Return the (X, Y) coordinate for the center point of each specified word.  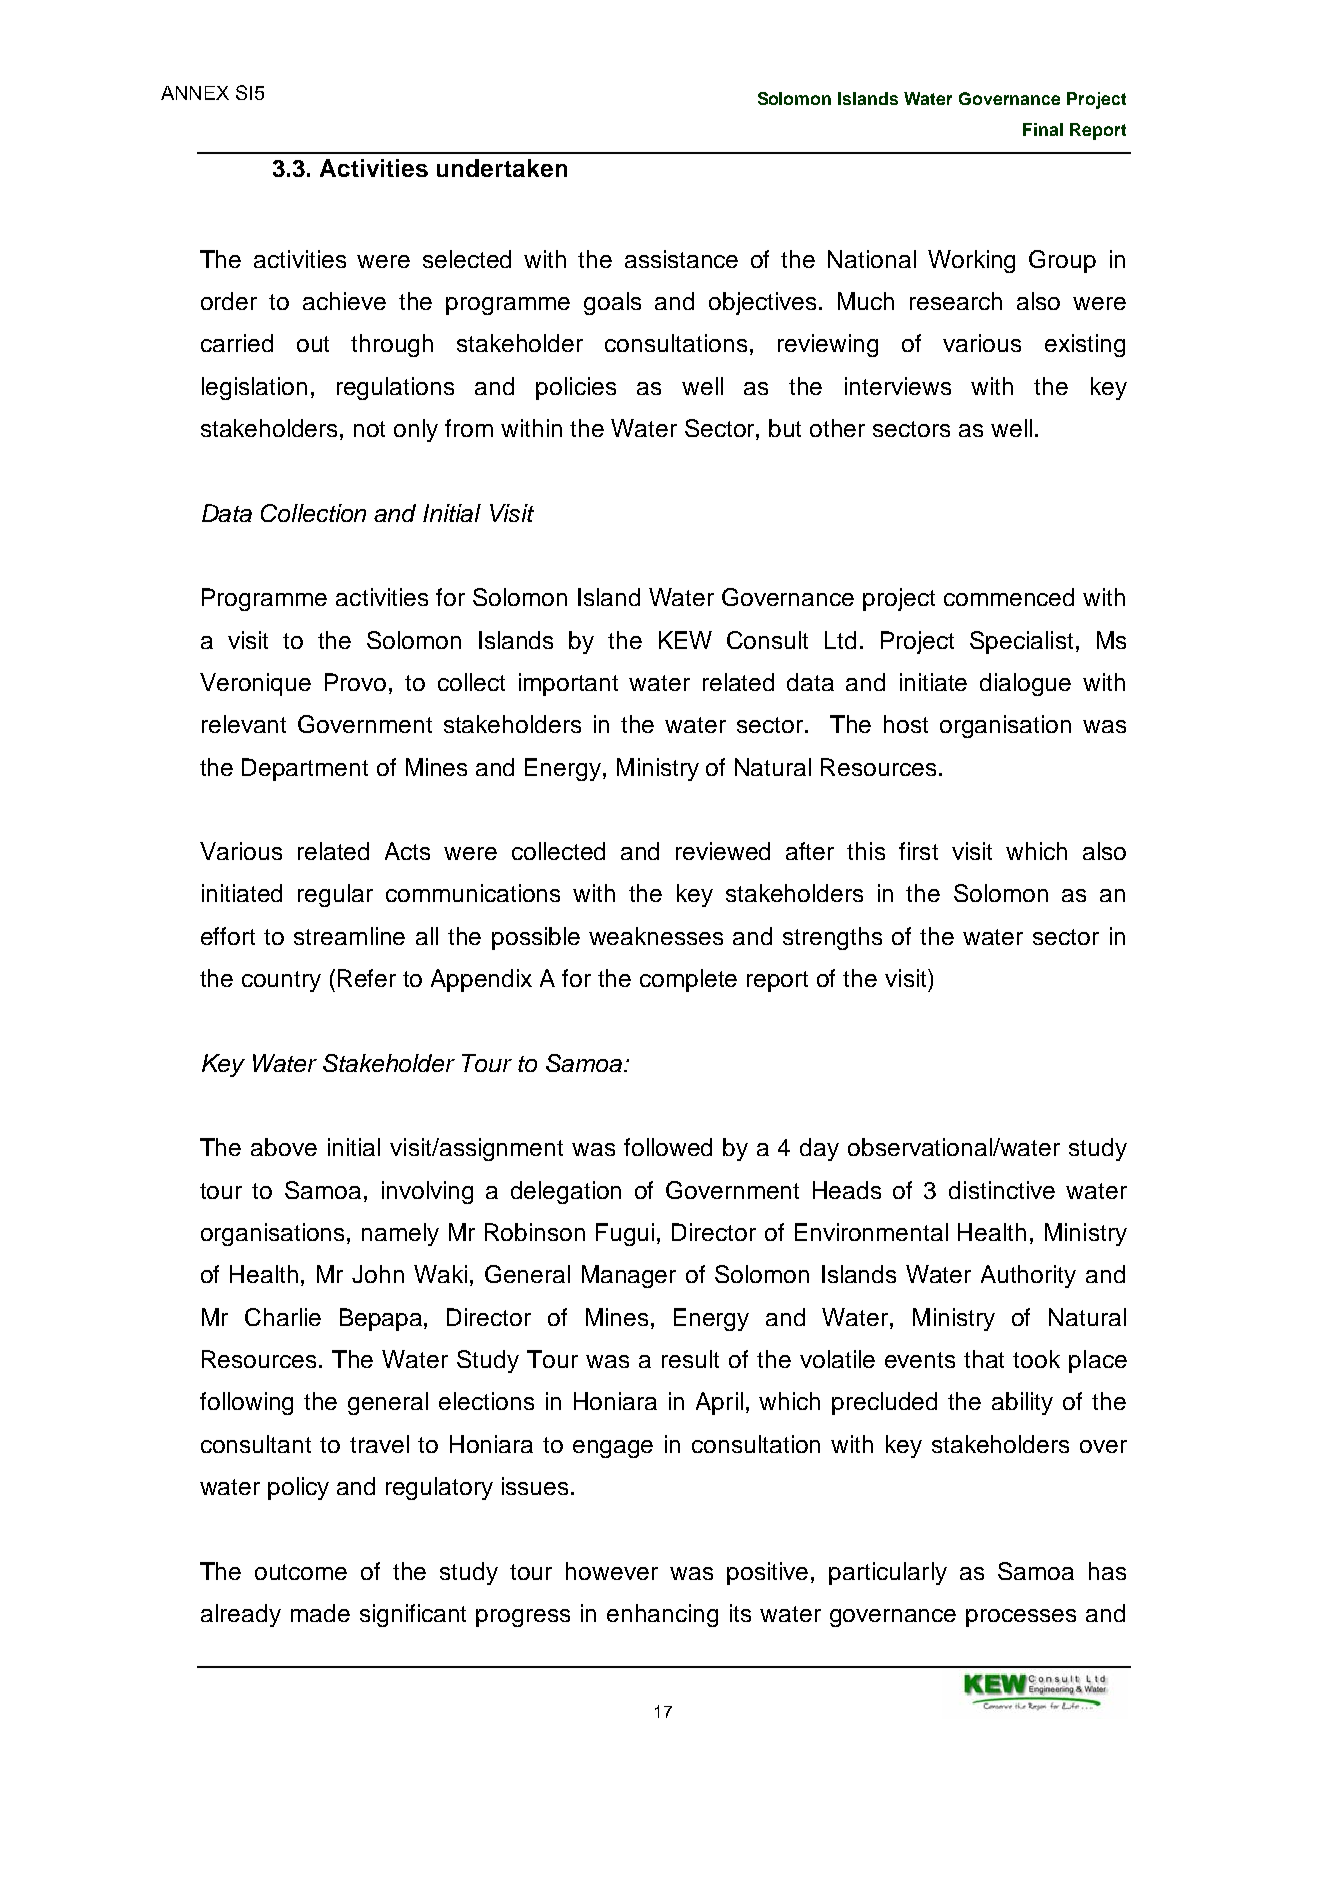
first (918, 851)
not (369, 429)
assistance (681, 259)
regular (335, 895)
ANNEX (195, 93)
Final (1043, 129)
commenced (1009, 597)
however (612, 1571)
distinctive (1002, 1190)
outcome (301, 1572)
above (284, 1147)
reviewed (723, 851)
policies (576, 388)
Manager (629, 1276)
